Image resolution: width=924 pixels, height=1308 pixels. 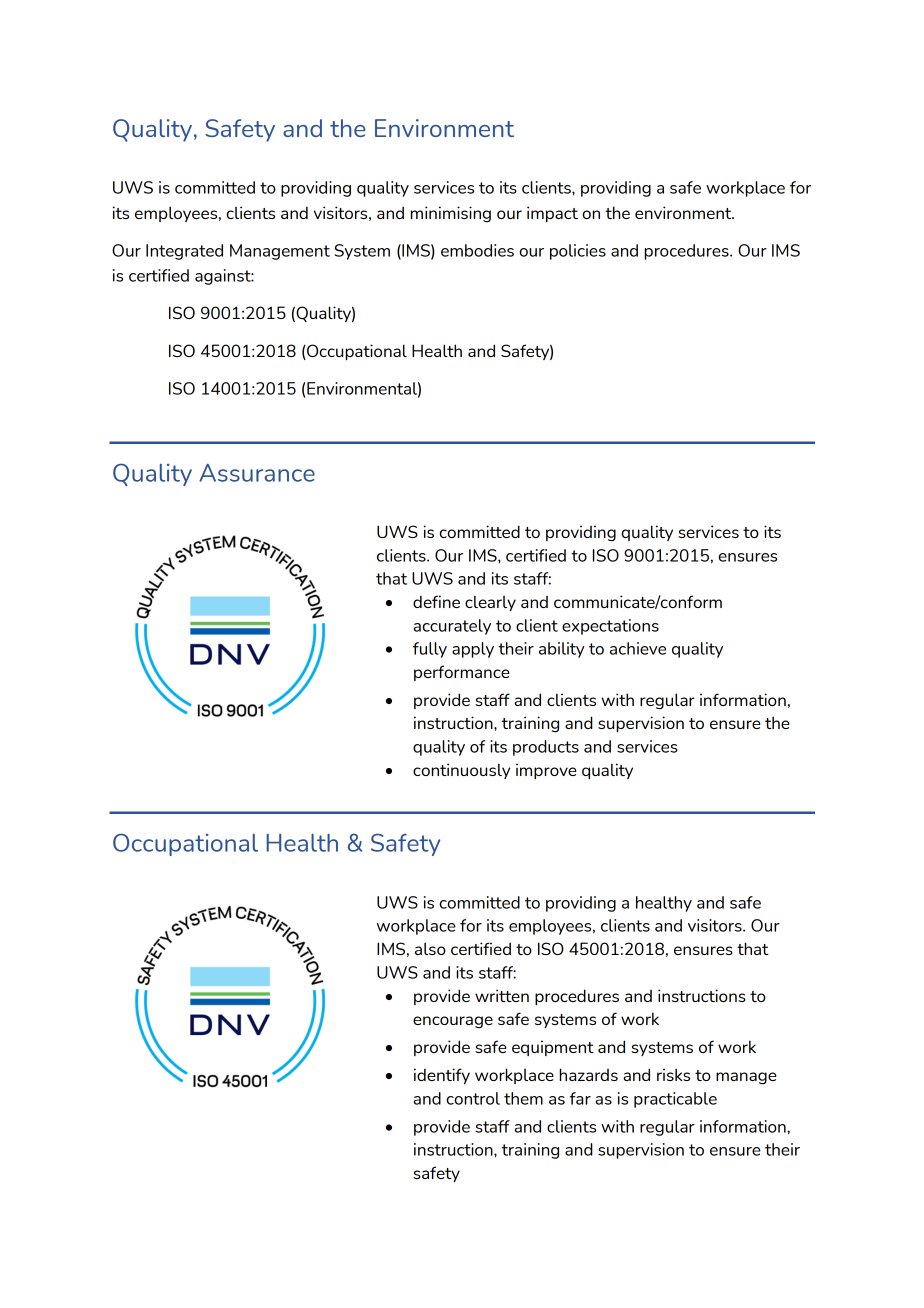 What do you see at coordinates (578, 252) in the page?
I see `policies` at bounding box center [578, 252].
